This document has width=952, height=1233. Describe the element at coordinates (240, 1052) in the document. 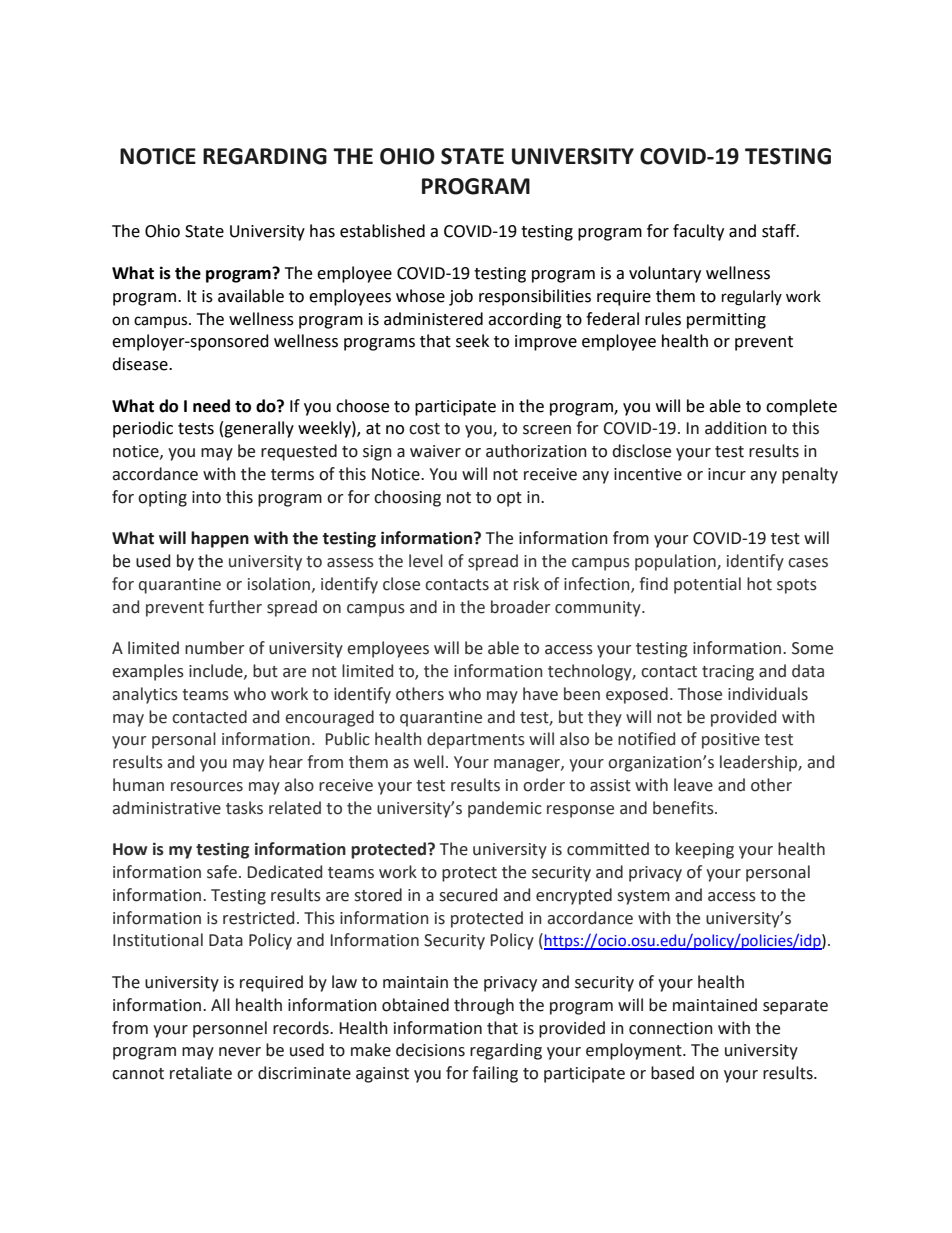

I see `never` at that location.
